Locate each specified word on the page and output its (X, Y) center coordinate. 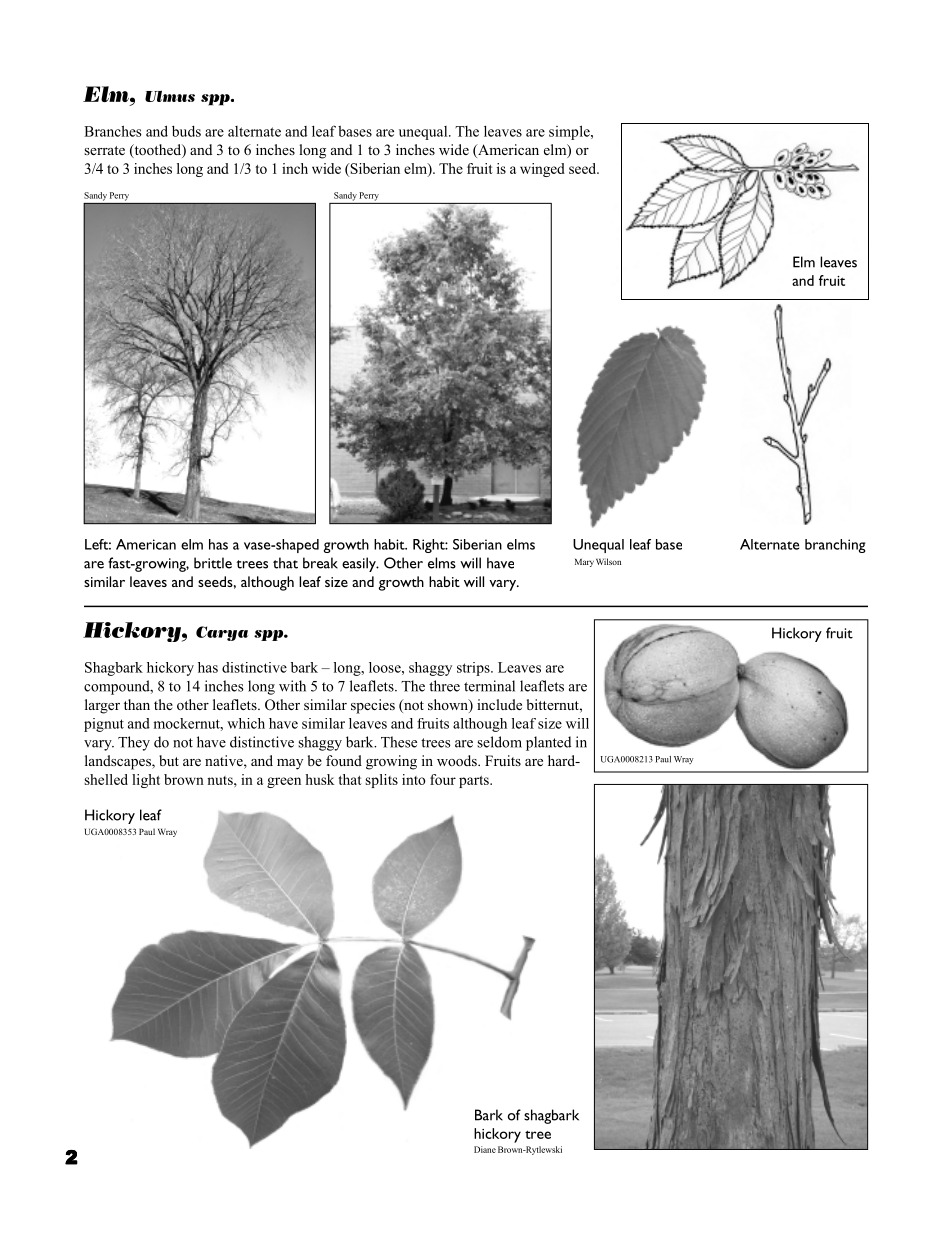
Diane (485, 1149)
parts (475, 782)
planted (548, 743)
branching (835, 546)
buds (186, 131)
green (284, 782)
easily (360, 564)
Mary (584, 563)
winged (542, 170)
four (443, 779)
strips (474, 669)
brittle (213, 563)
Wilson (608, 561)
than (137, 704)
